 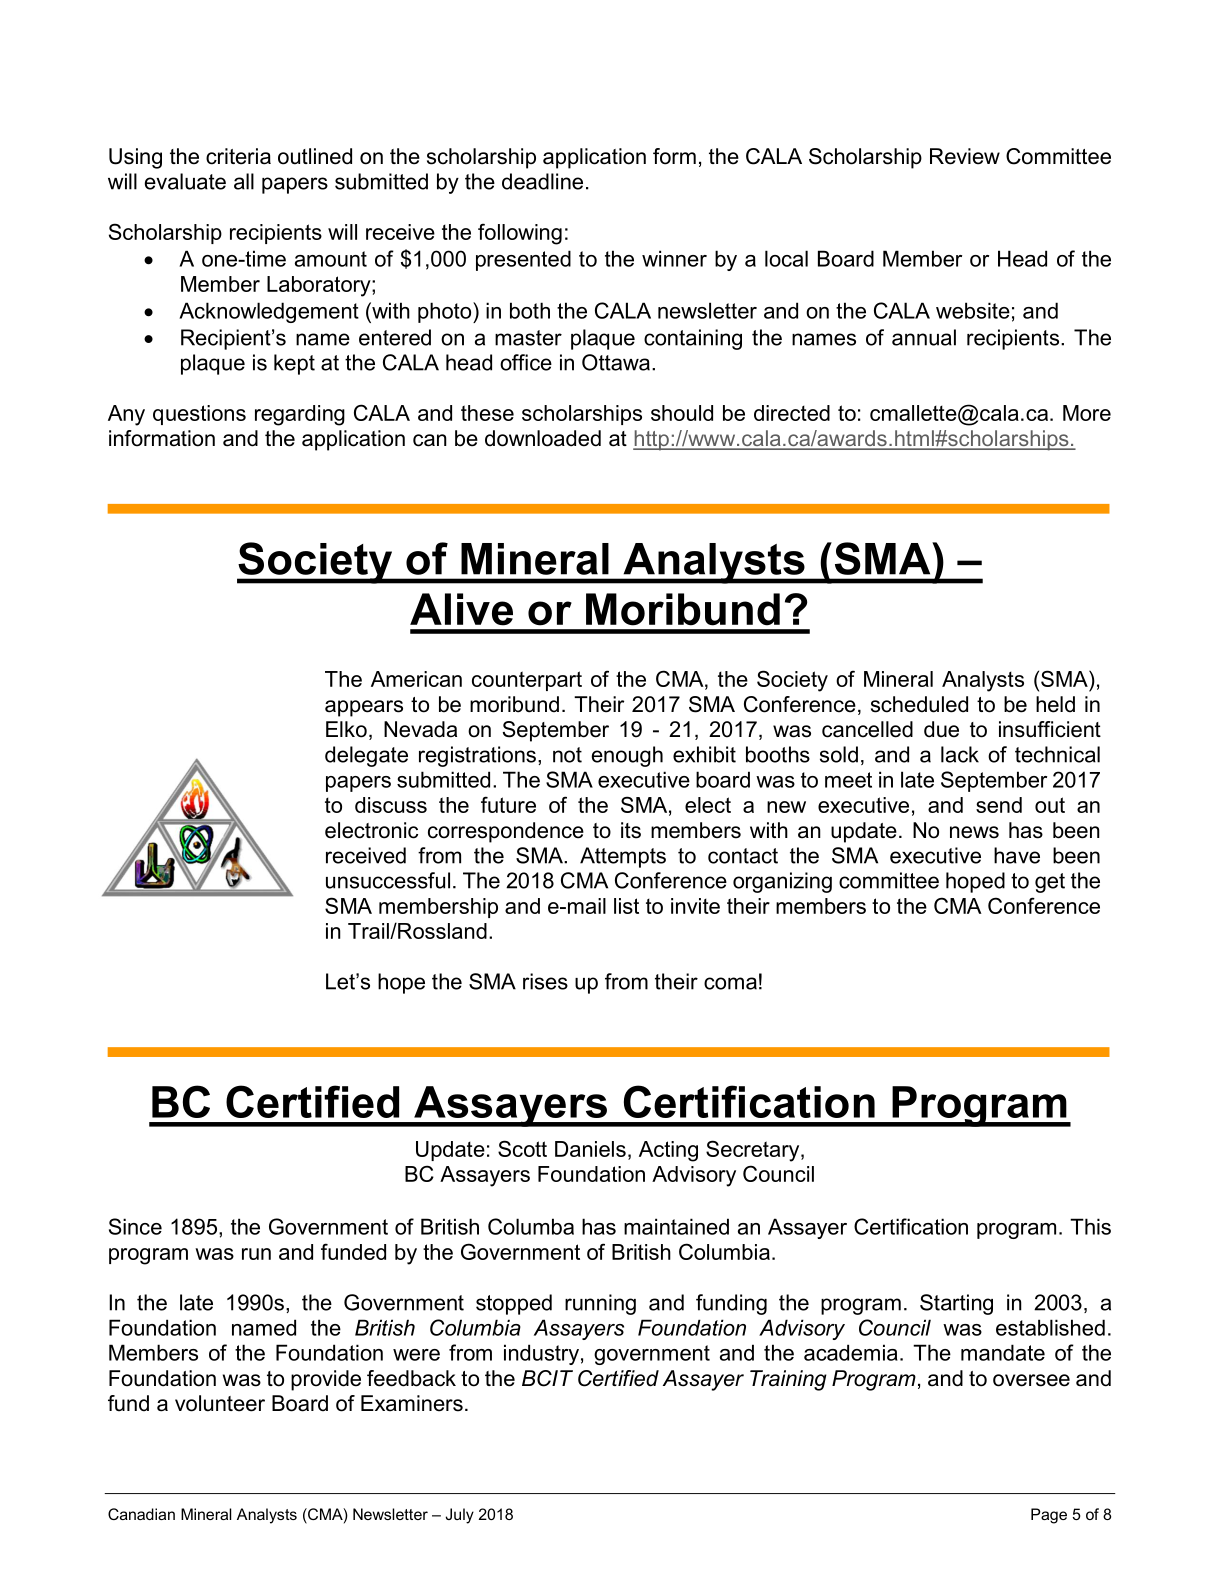 What do you see at coordinates (527, 681) in the screenshot?
I see `counterpart` at bounding box center [527, 681].
